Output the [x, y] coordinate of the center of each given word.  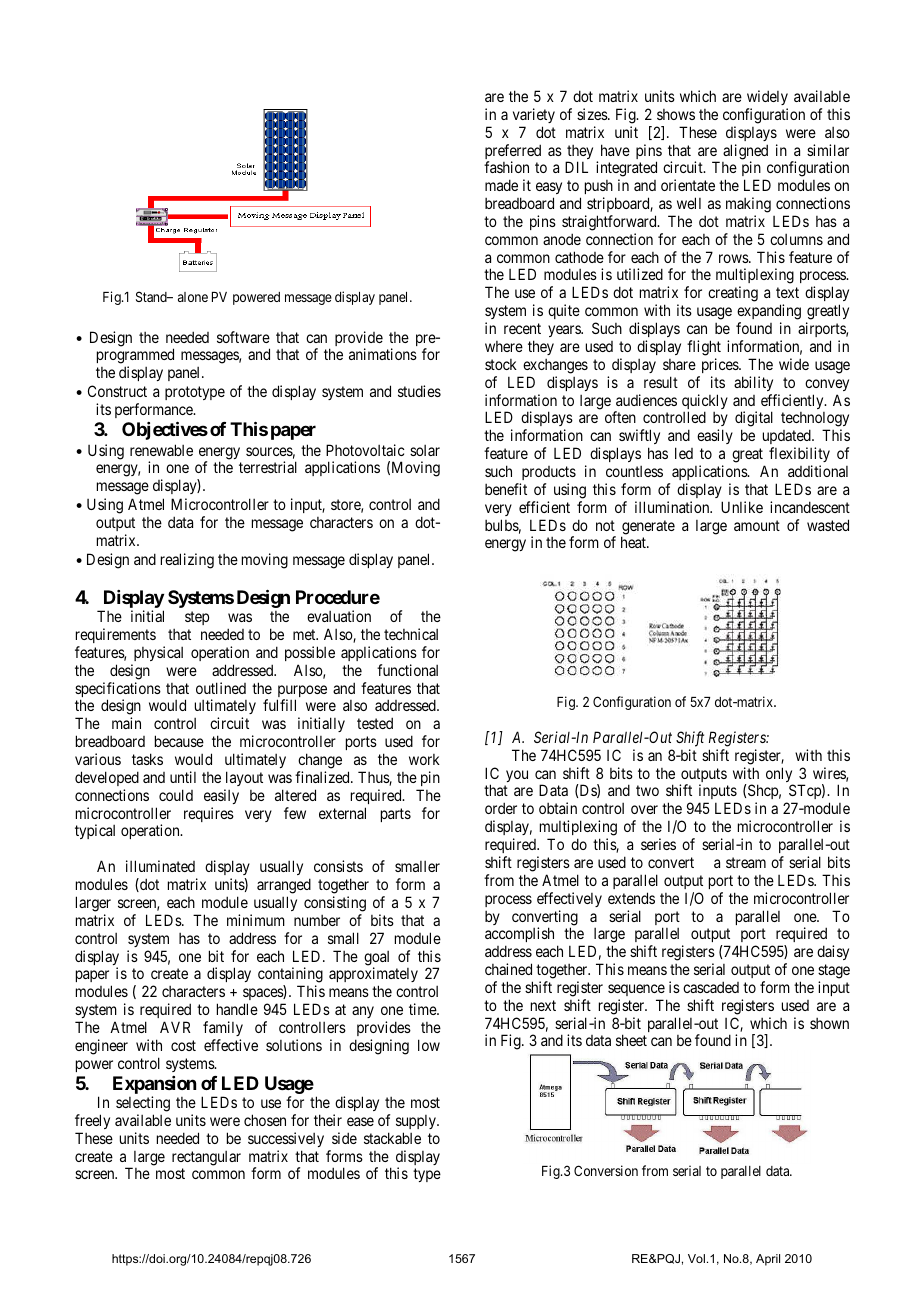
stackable [392, 1138]
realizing [187, 561]
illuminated [160, 866]
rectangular [206, 1158]
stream [746, 862]
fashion [506, 167]
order [501, 808]
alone [193, 297]
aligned [745, 153]
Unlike [742, 507]
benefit [506, 489]
